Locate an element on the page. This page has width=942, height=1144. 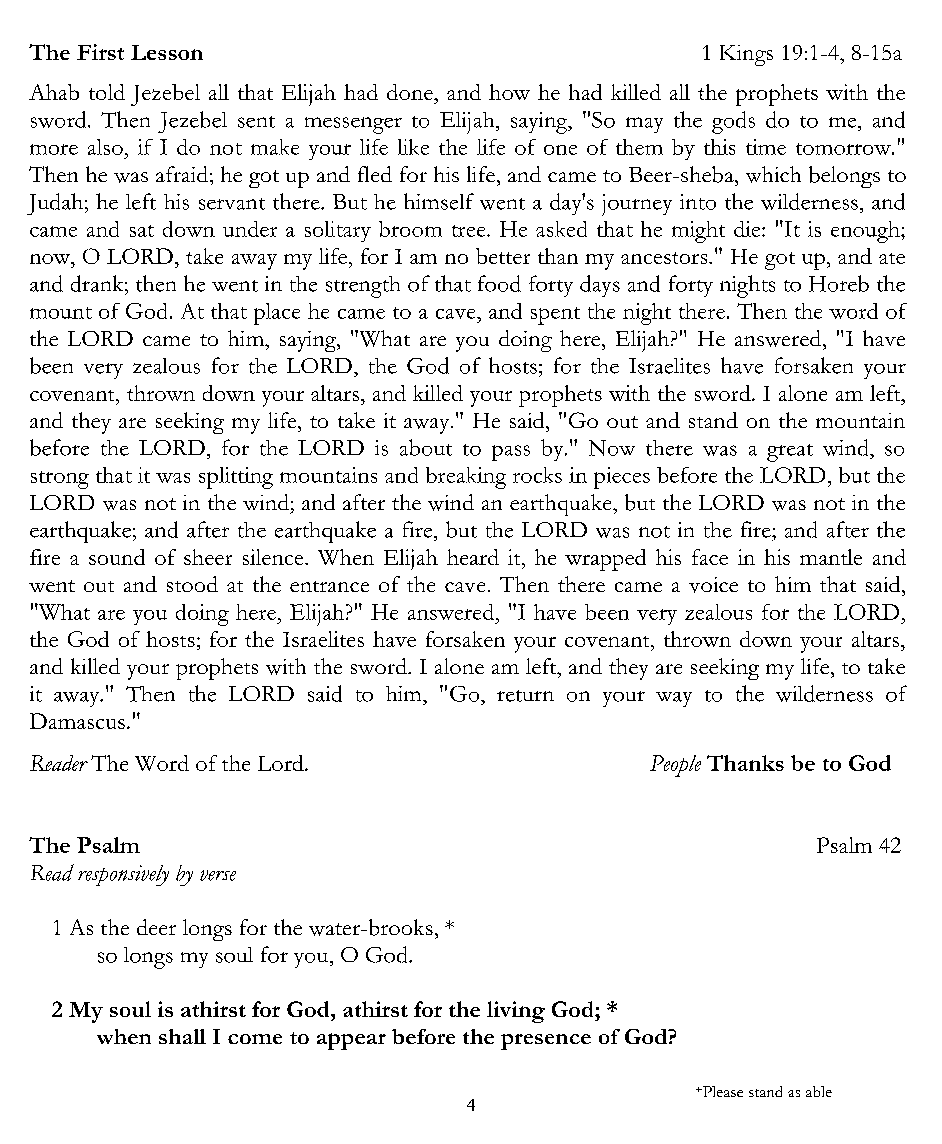
Damascus is located at coordinates (77, 721).
